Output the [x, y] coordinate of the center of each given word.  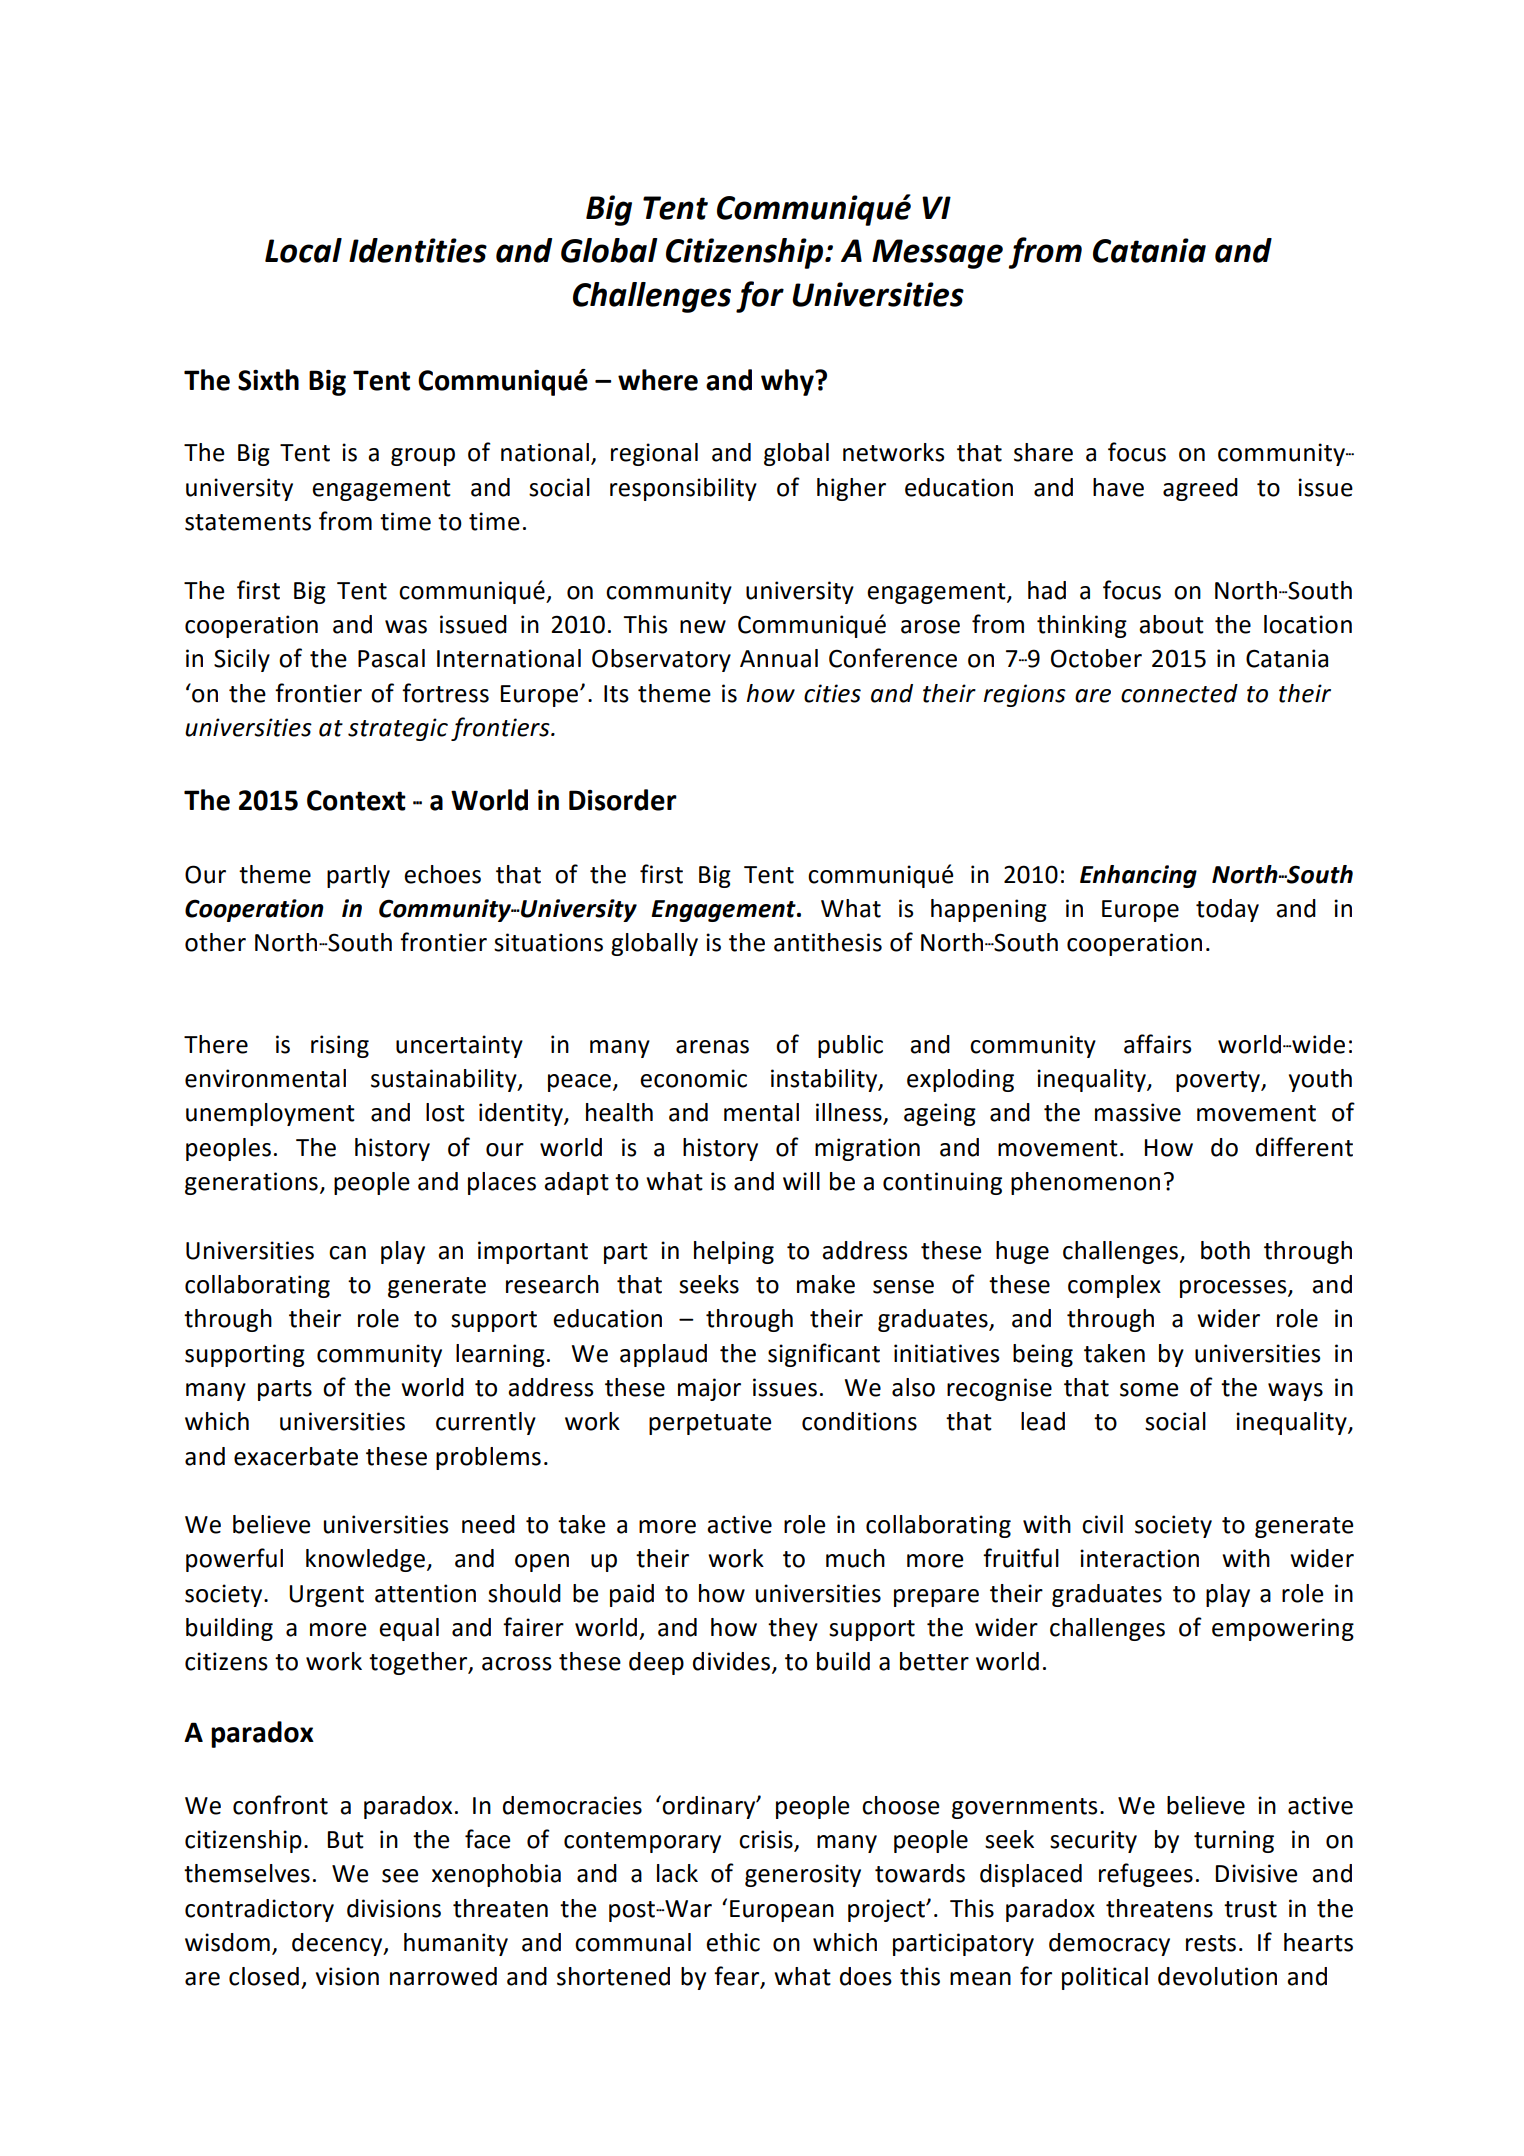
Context [356, 800]
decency [338, 1944]
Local [303, 250]
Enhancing [1138, 876]
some [1149, 1390]
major [709, 1389]
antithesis [828, 942]
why [788, 382]
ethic [733, 1942]
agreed [1200, 489]
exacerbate [296, 1456]
